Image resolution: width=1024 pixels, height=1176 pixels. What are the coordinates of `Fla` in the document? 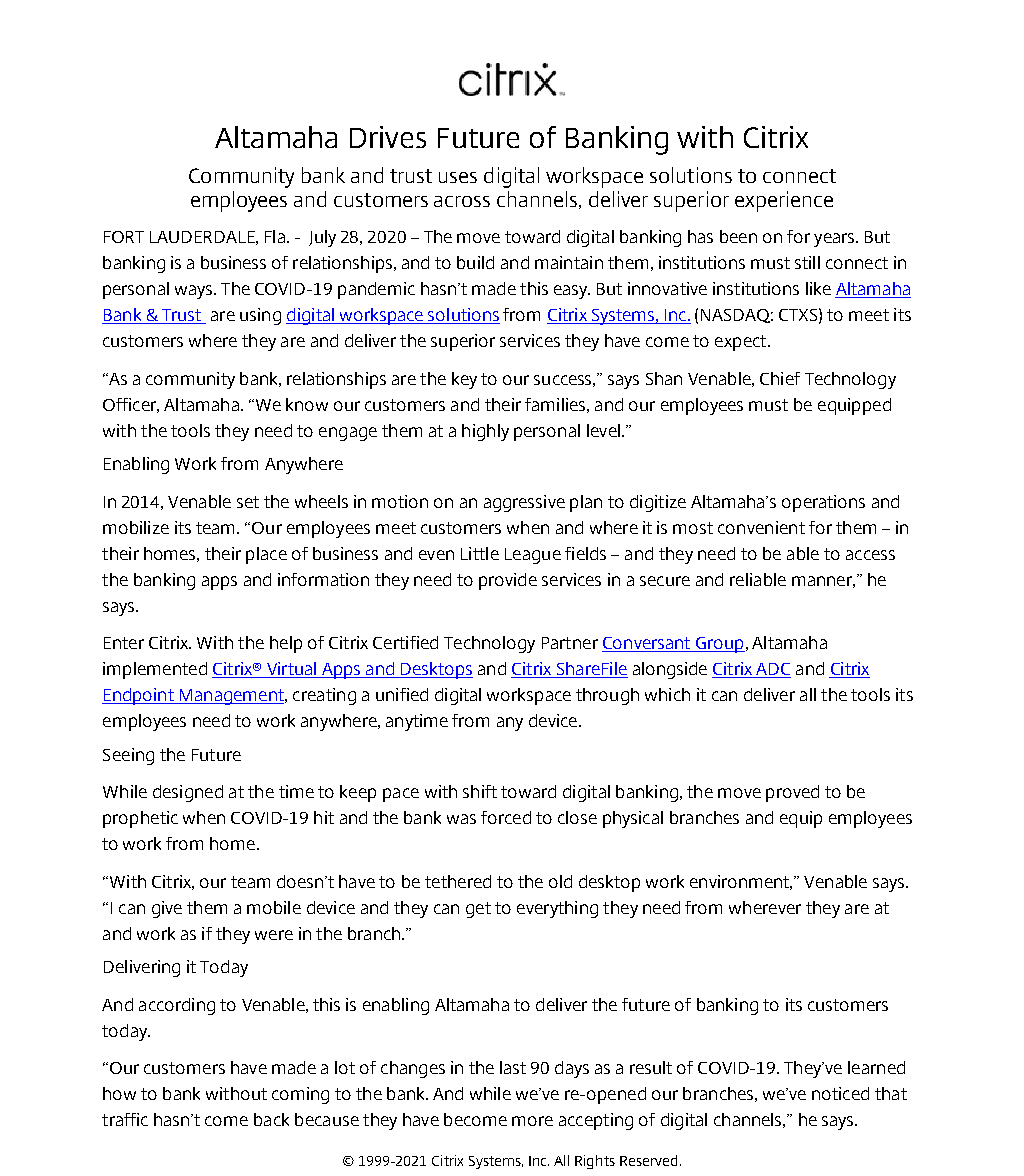 It's located at (275, 236).
